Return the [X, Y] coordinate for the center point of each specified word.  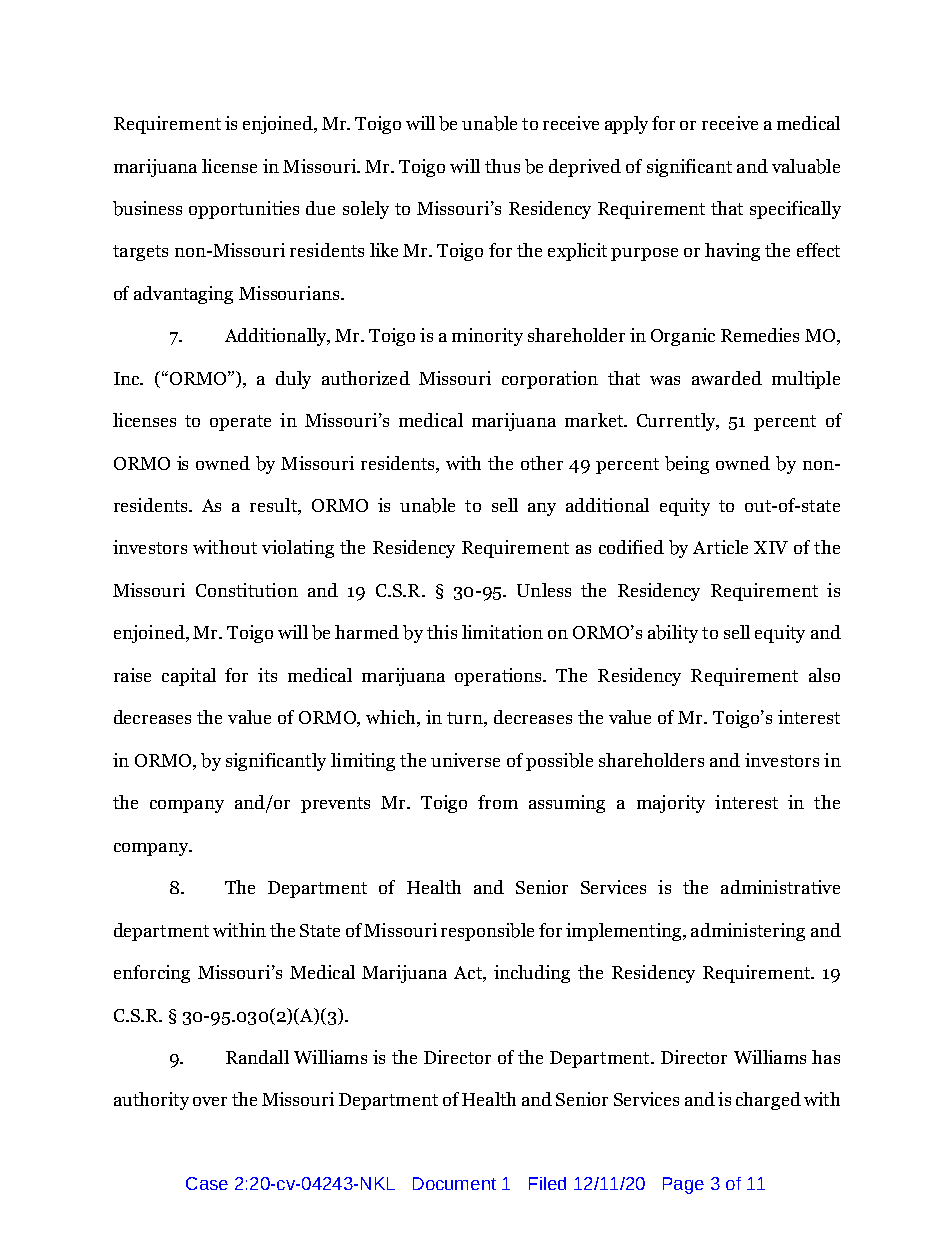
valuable [806, 166]
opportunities [244, 210]
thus [502, 166]
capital [189, 677]
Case [207, 1183]
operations [500, 677]
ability [673, 634]
